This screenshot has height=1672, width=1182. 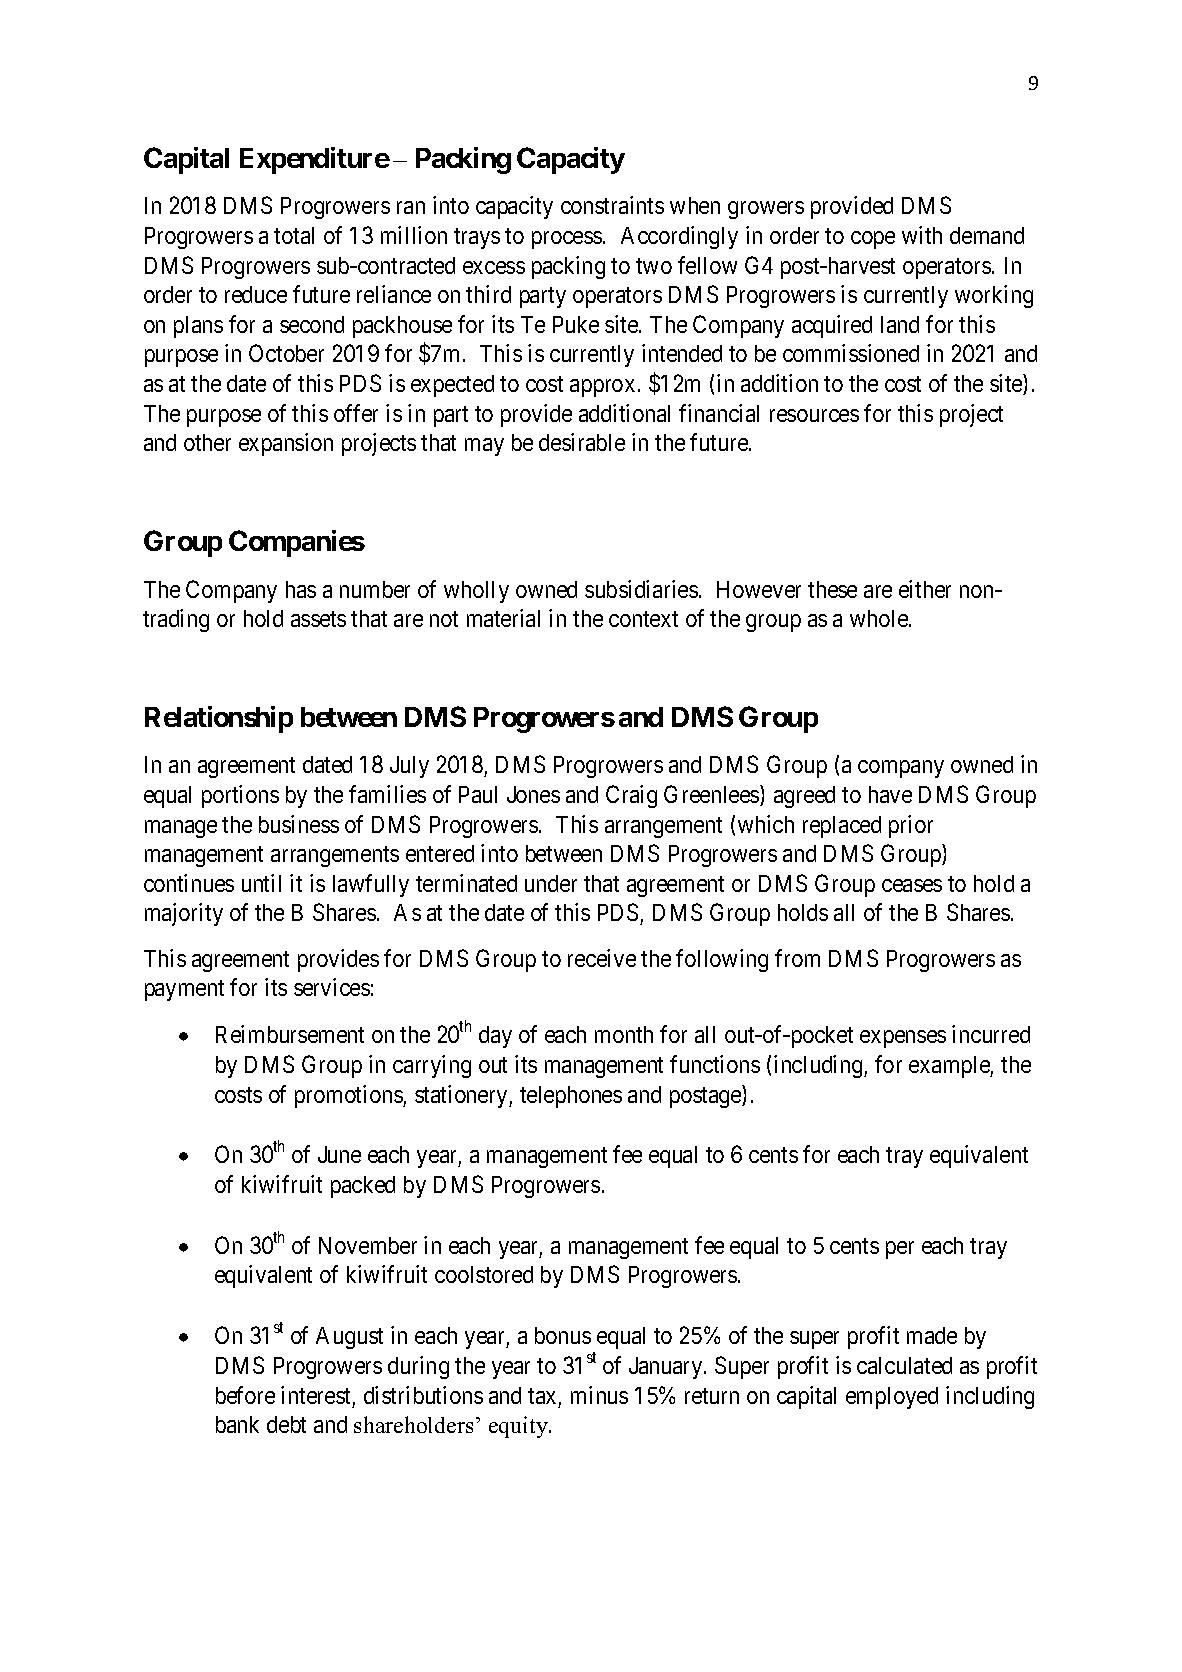 I want to click on before, so click(x=245, y=1395).
